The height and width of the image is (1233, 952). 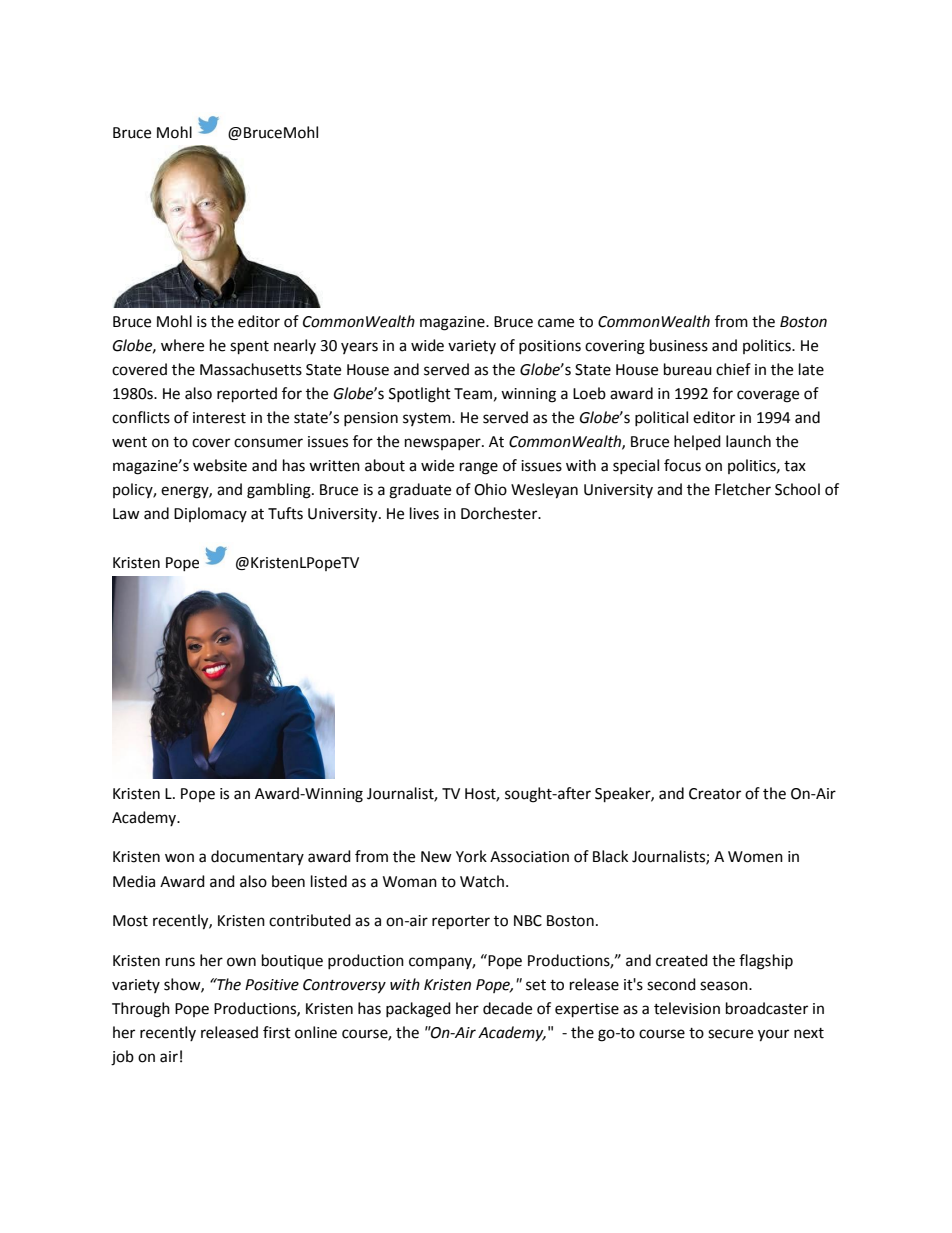 What do you see at coordinates (743, 489) in the image?
I see `Fletcher` at bounding box center [743, 489].
